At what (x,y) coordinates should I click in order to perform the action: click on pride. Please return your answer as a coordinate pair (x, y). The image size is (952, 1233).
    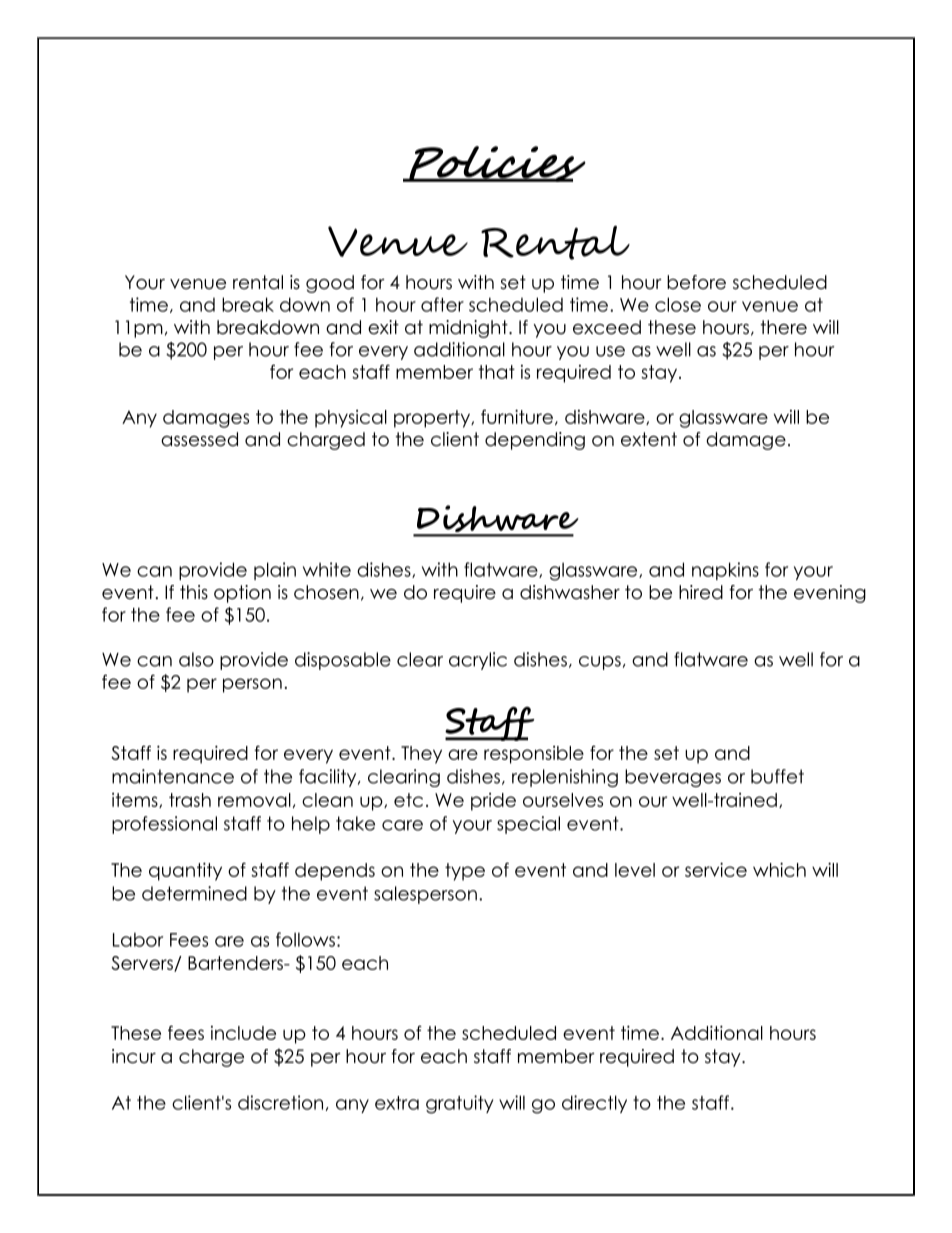
    Looking at the image, I should click on (493, 802).
